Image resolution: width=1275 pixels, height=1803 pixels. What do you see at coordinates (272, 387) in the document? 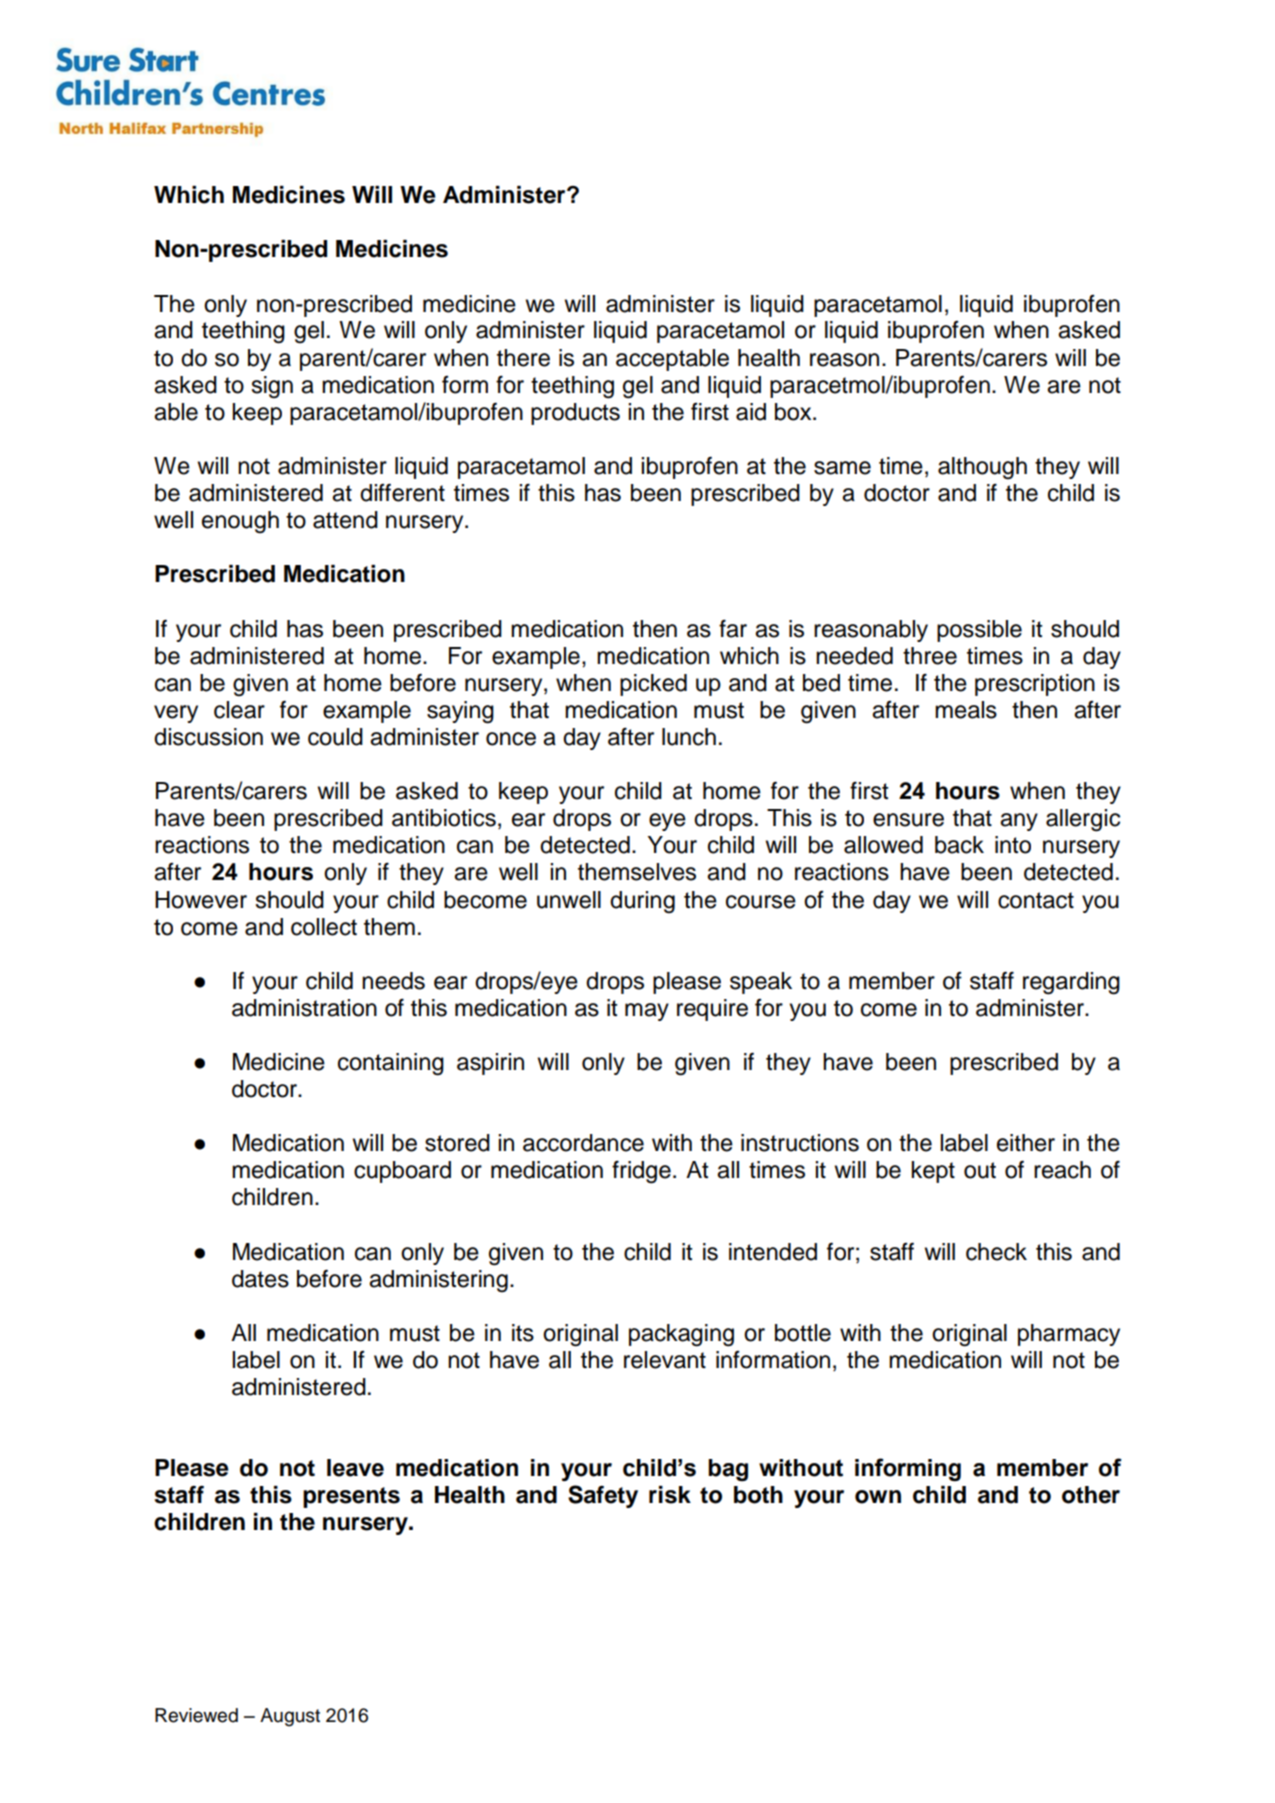
I see `sign` at bounding box center [272, 387].
